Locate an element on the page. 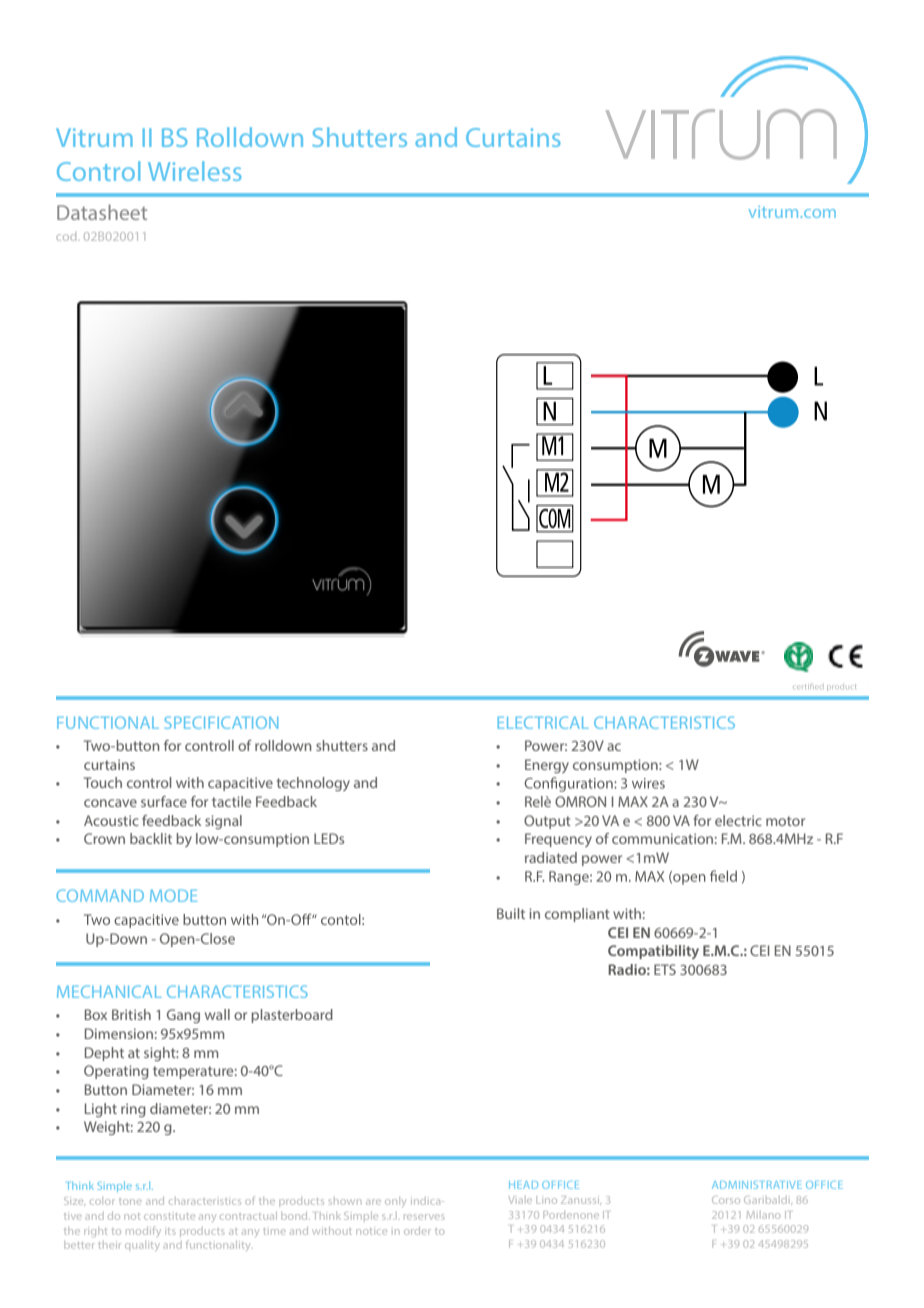  Built is located at coordinates (511, 913).
